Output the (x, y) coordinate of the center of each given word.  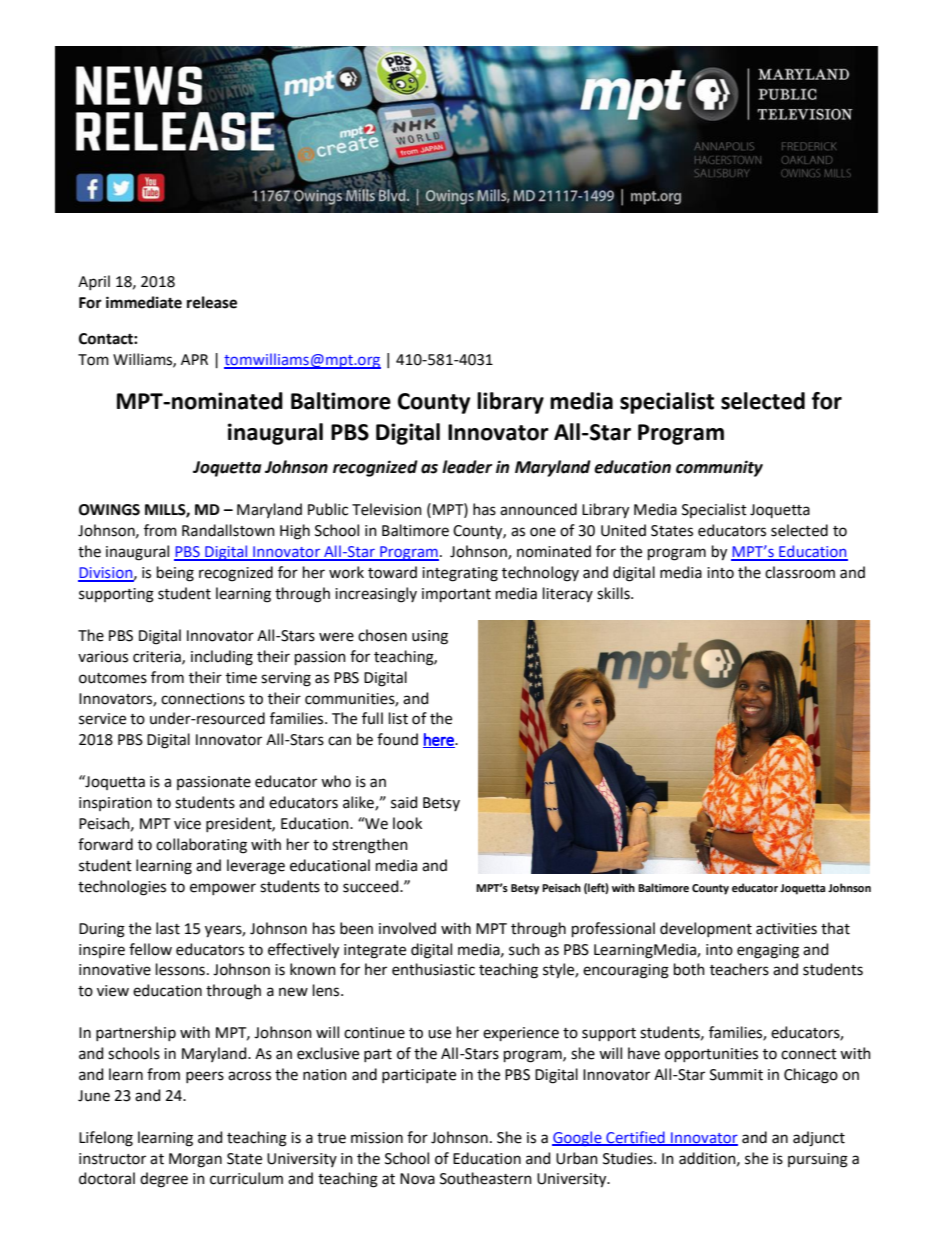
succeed (372, 886)
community (719, 468)
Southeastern (486, 1178)
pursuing (818, 1160)
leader (467, 467)
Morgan (195, 1160)
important (456, 595)
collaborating (201, 846)
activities (786, 929)
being (175, 574)
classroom (800, 572)
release (212, 302)
